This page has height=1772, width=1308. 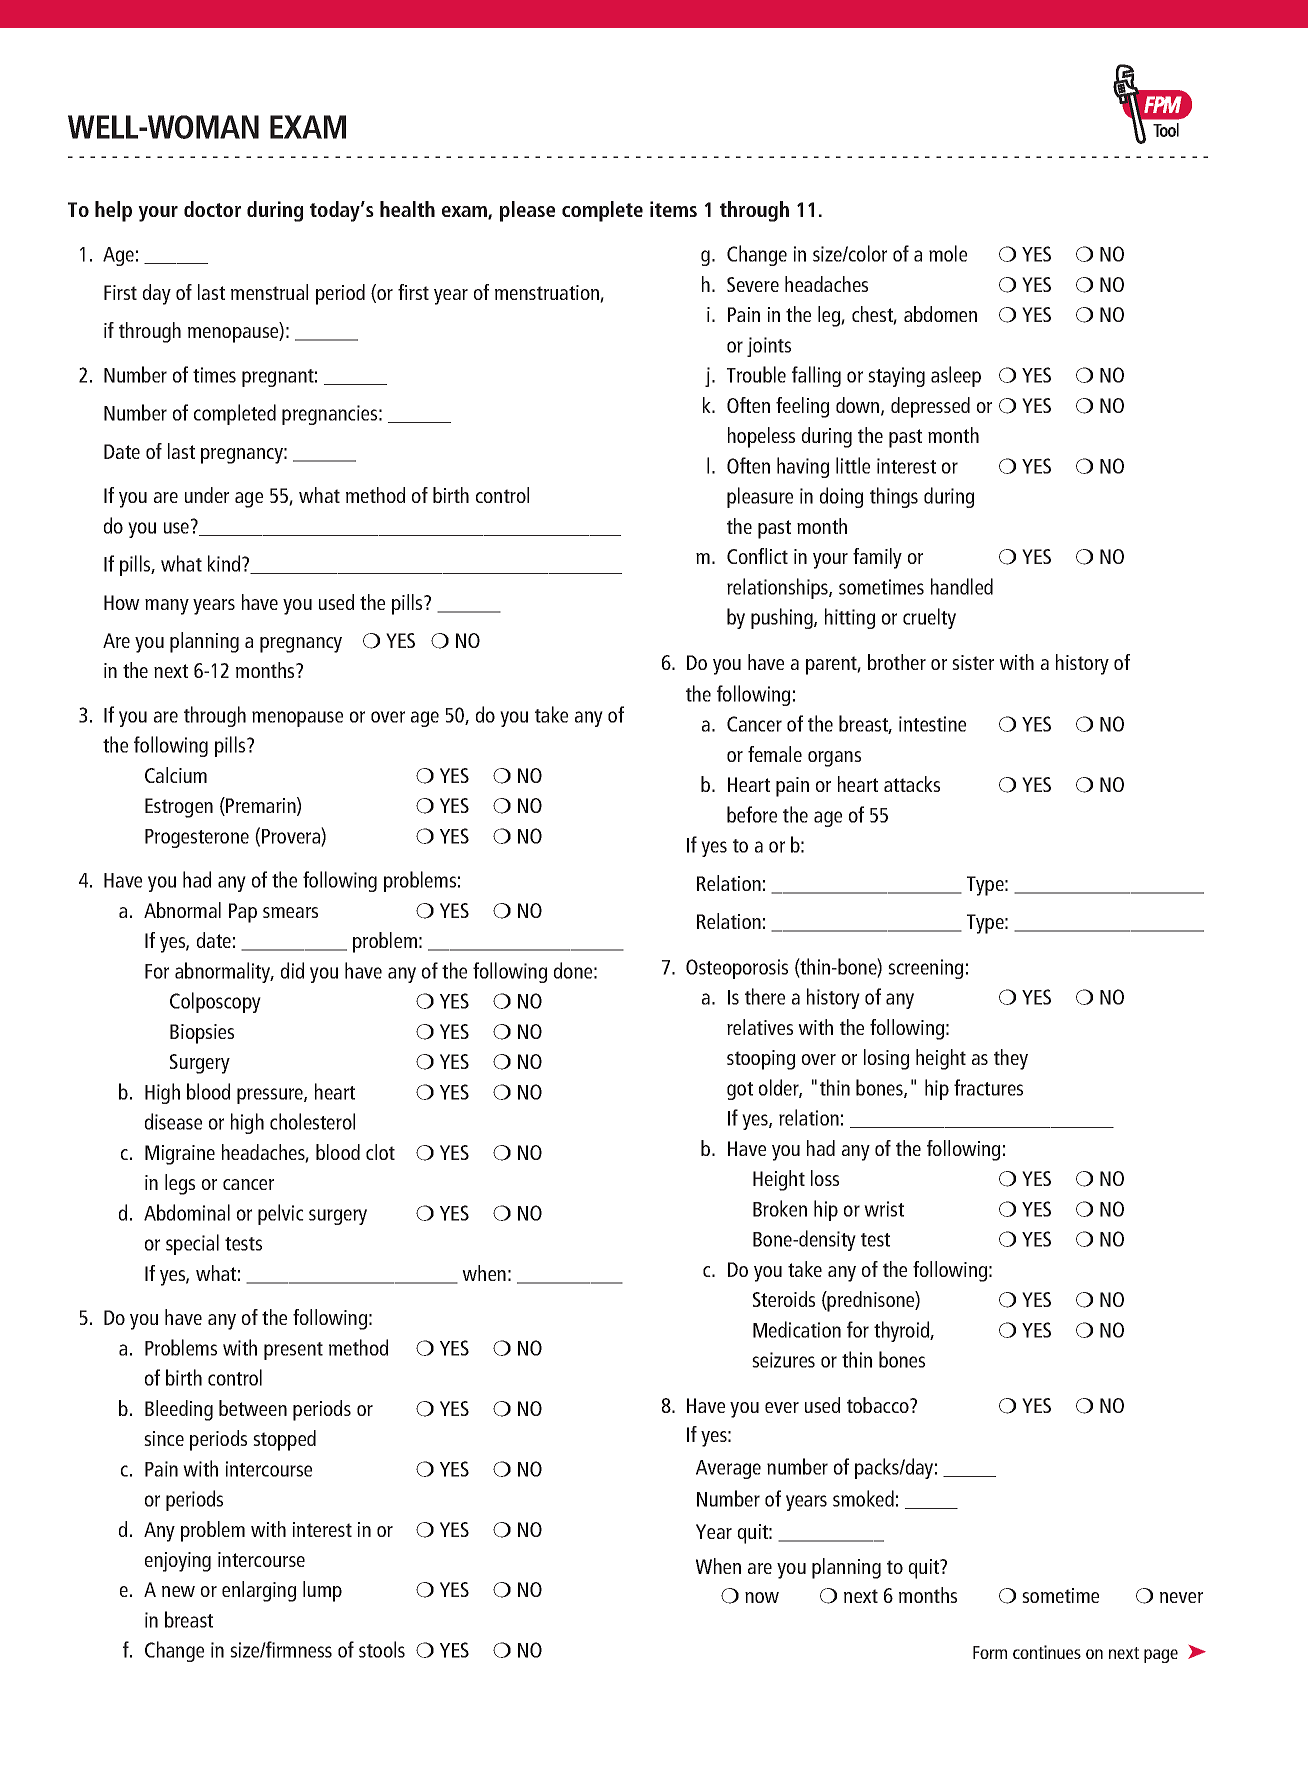 I want to click on Conflict, so click(x=757, y=556).
